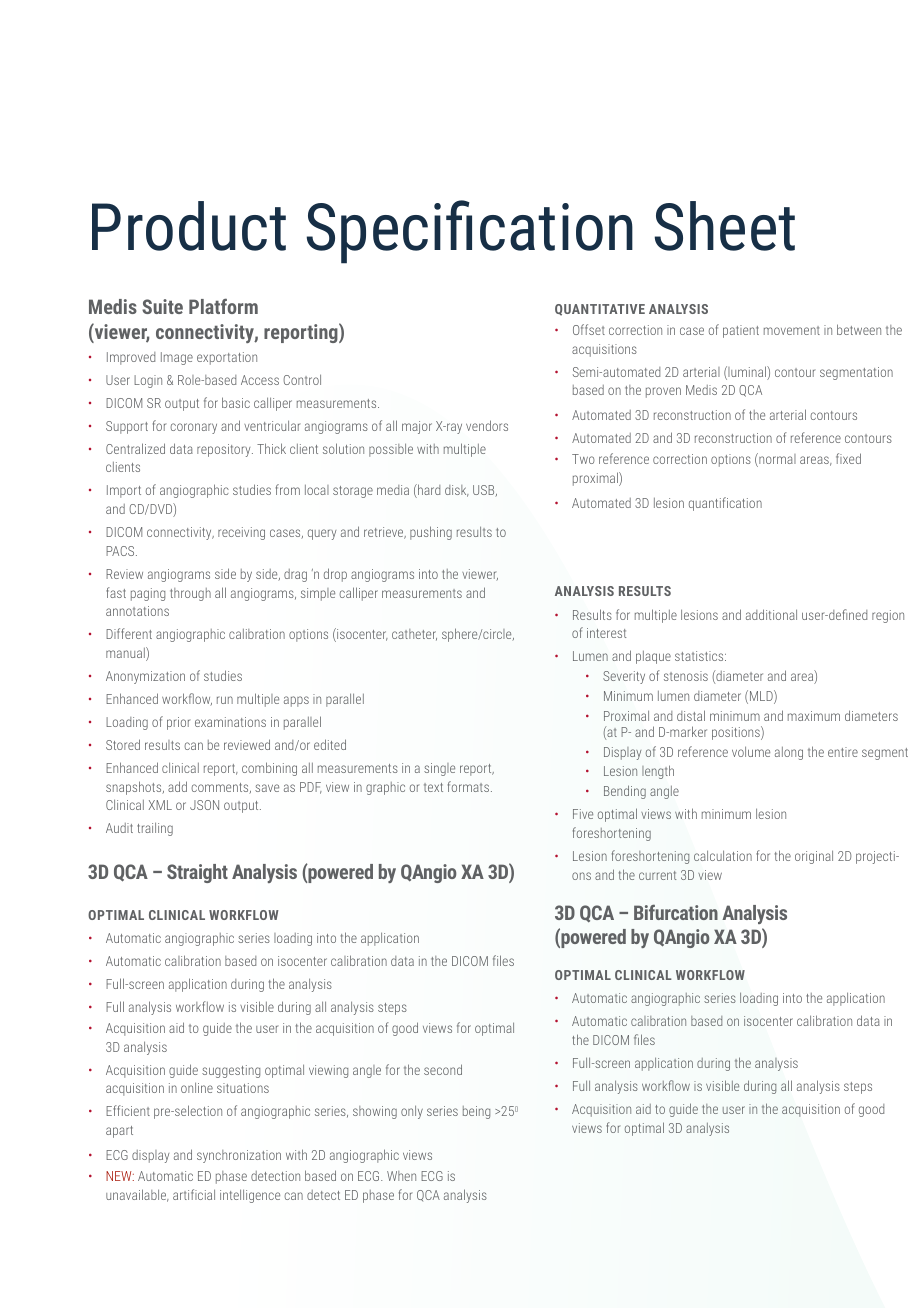  What do you see at coordinates (239, 1156) in the screenshot?
I see `synchronization` at bounding box center [239, 1156].
